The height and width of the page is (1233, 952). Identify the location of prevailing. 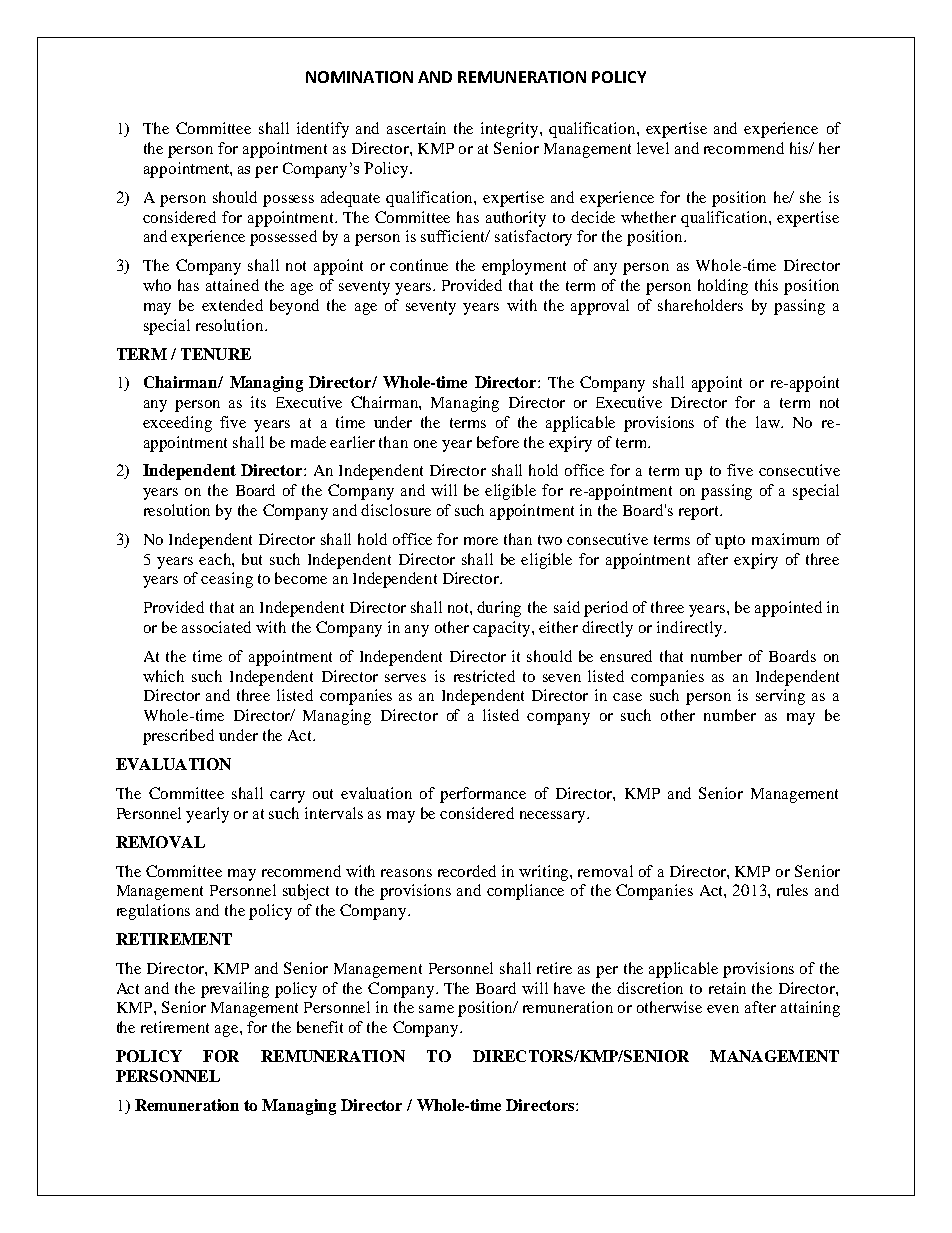
(235, 990).
